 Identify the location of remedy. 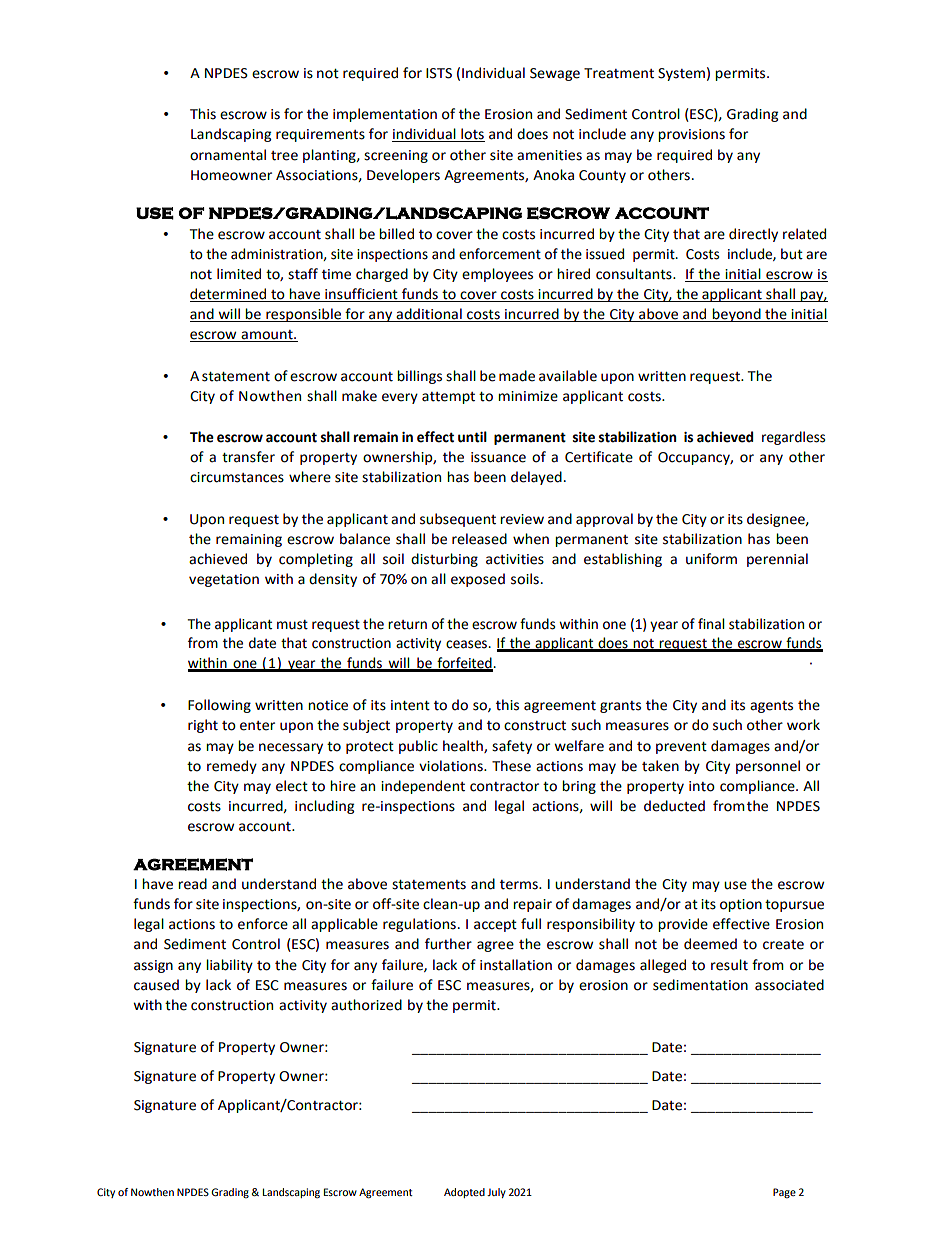
(232, 767).
